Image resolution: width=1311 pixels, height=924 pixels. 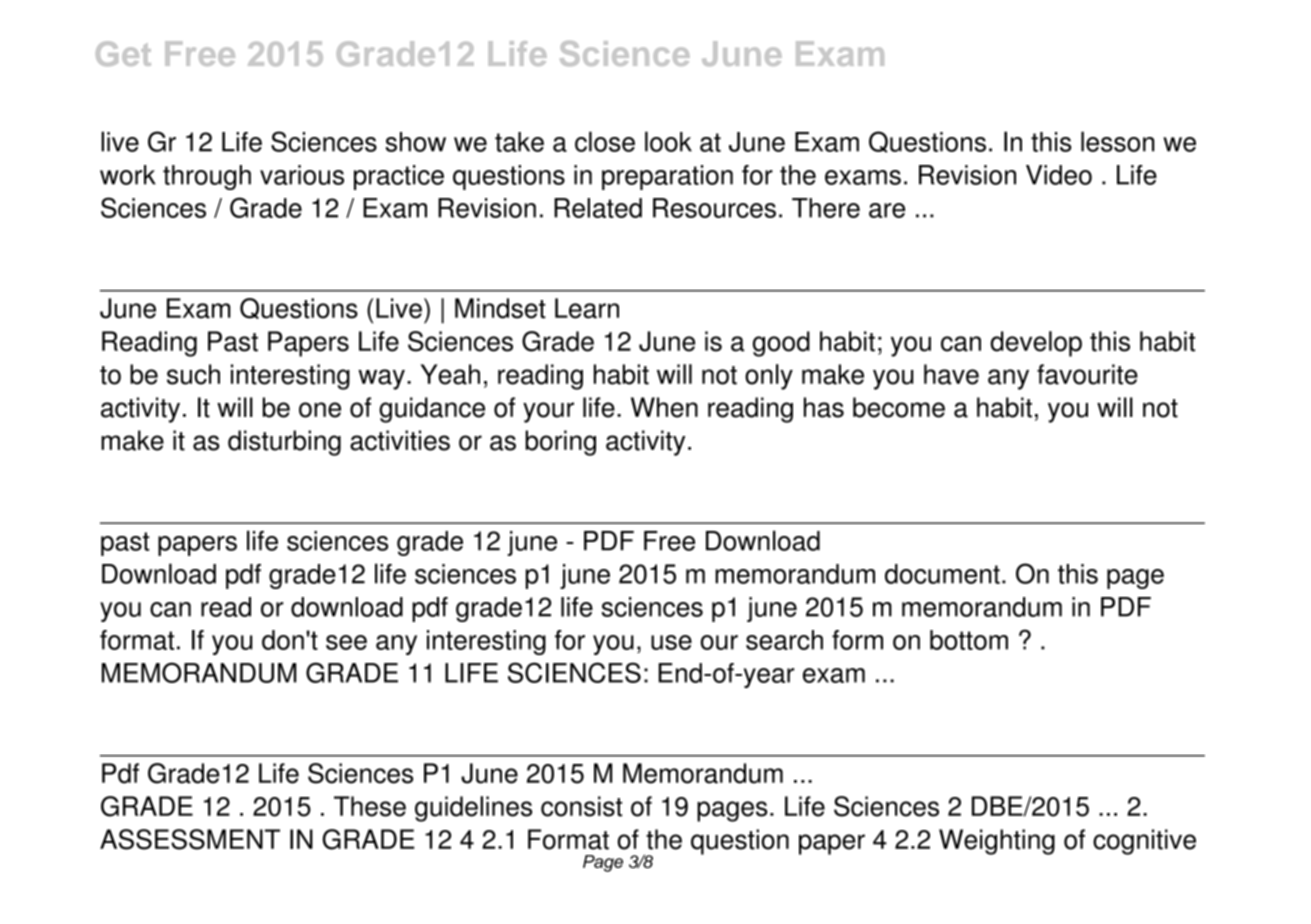 I want to click on close, so click(x=605, y=141).
